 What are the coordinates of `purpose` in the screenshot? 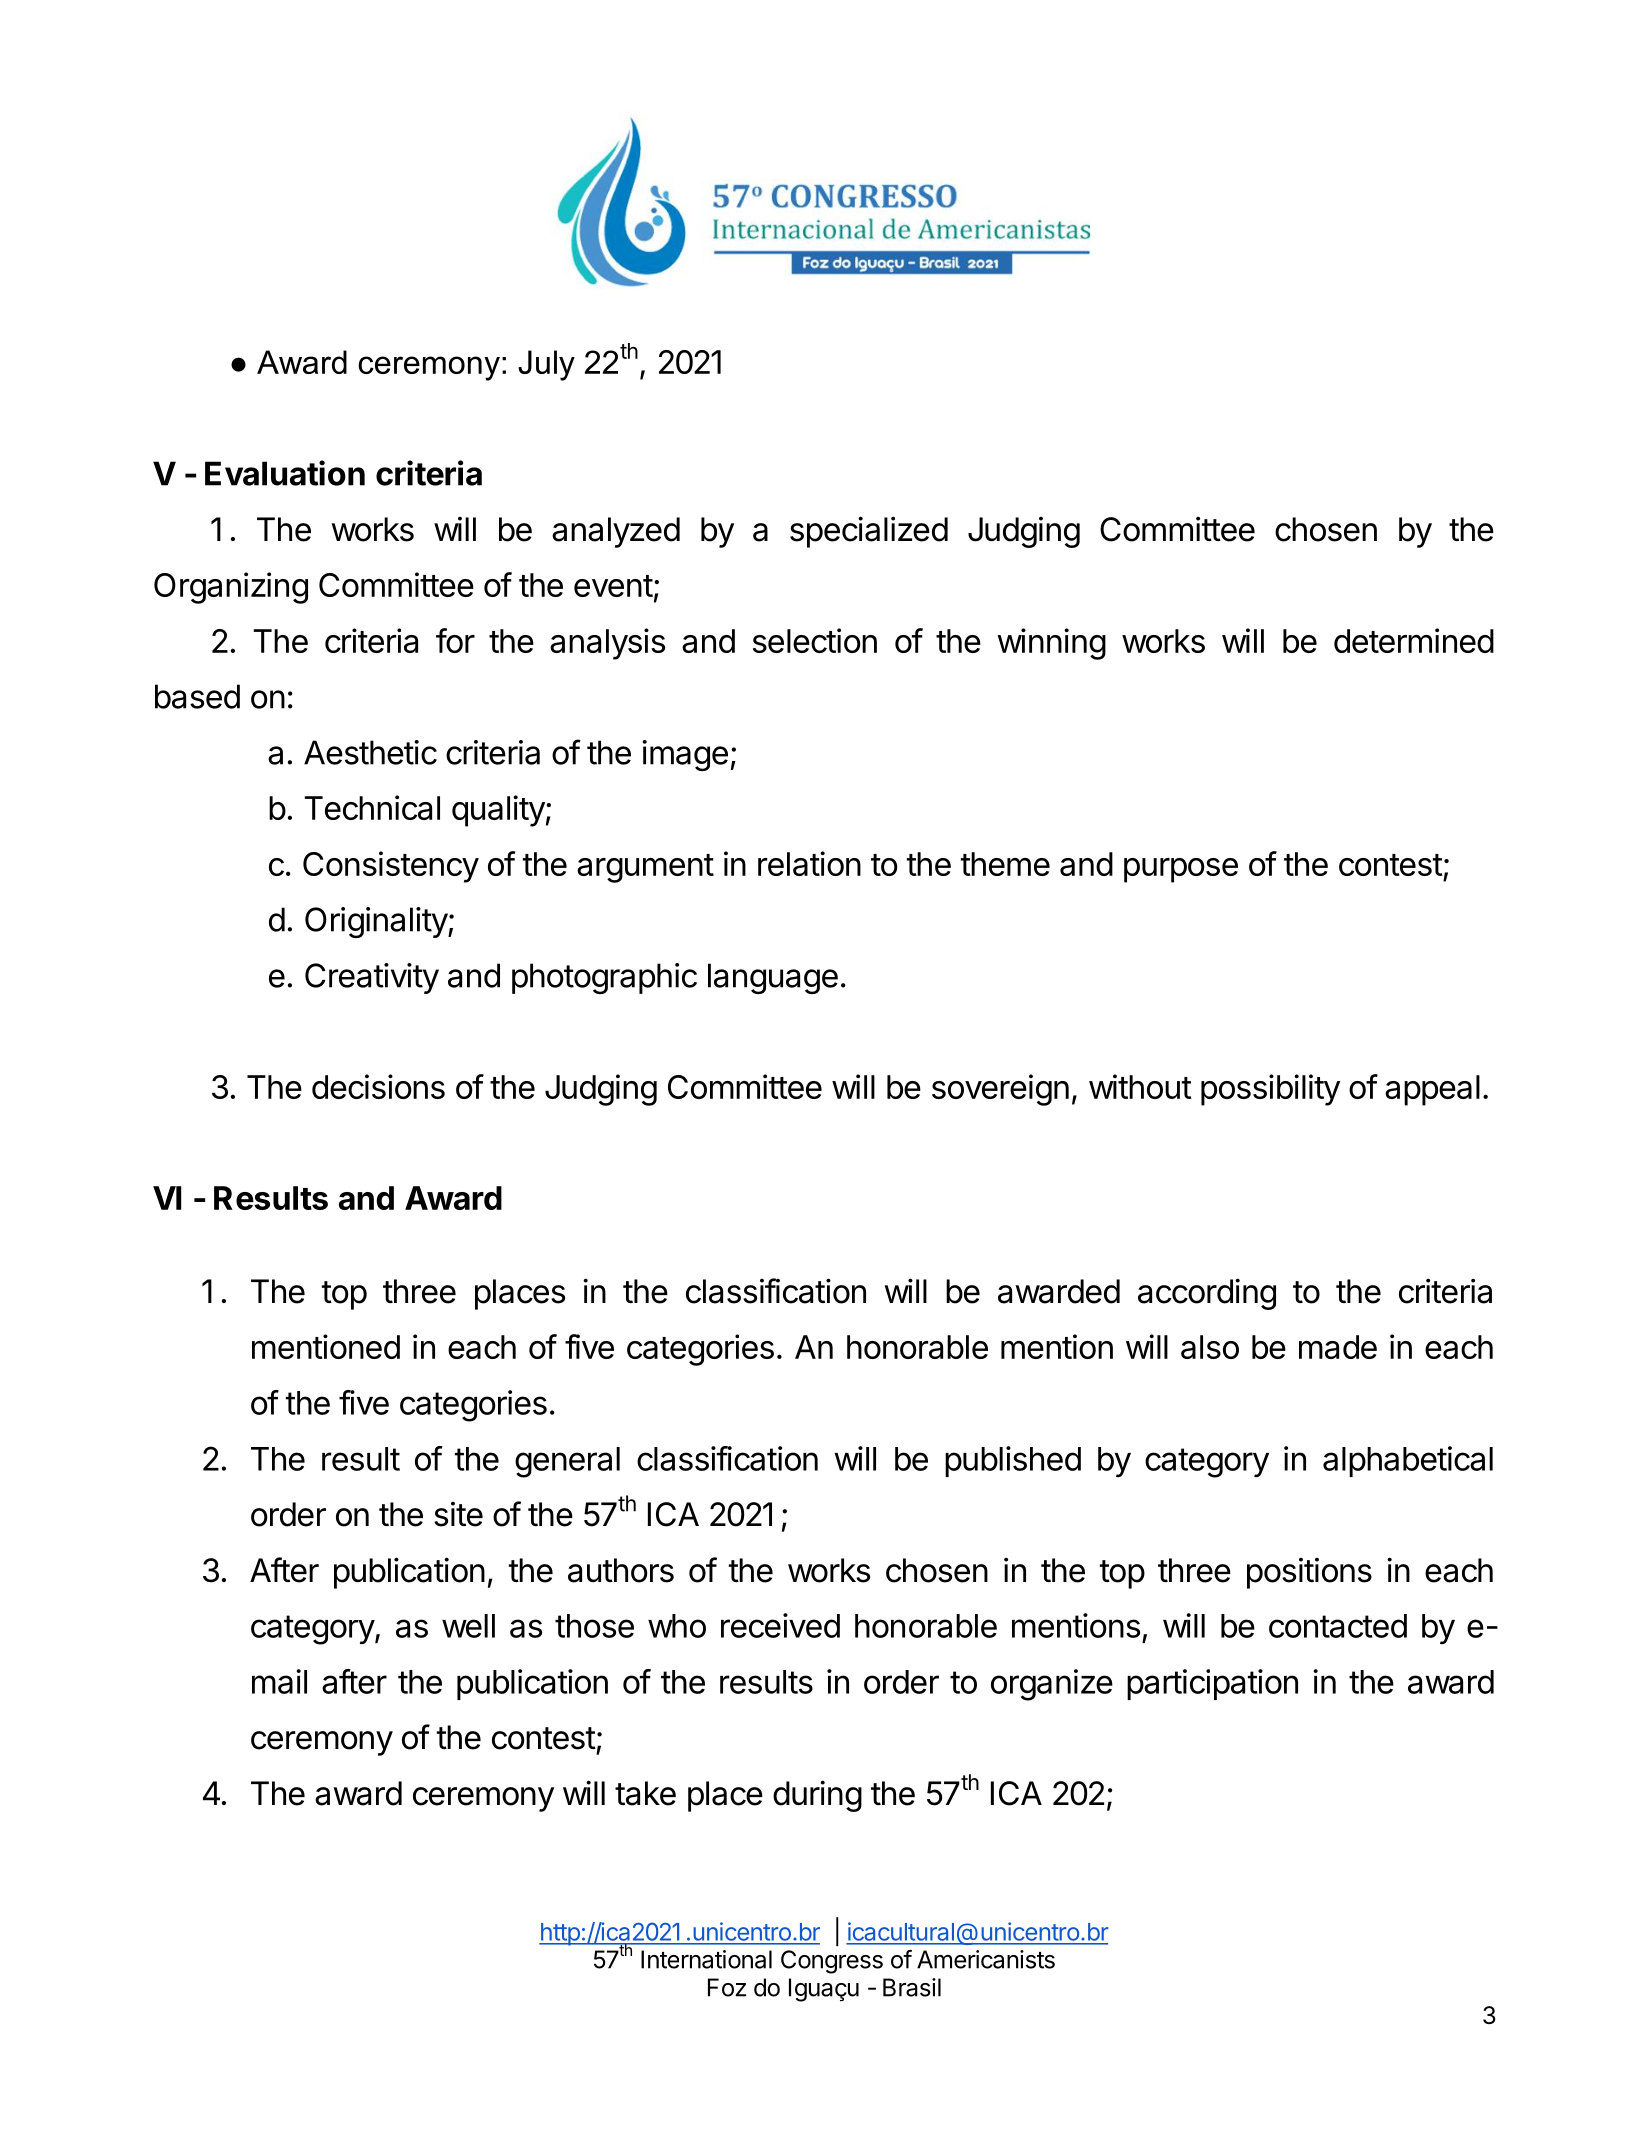 It's located at (1181, 870).
